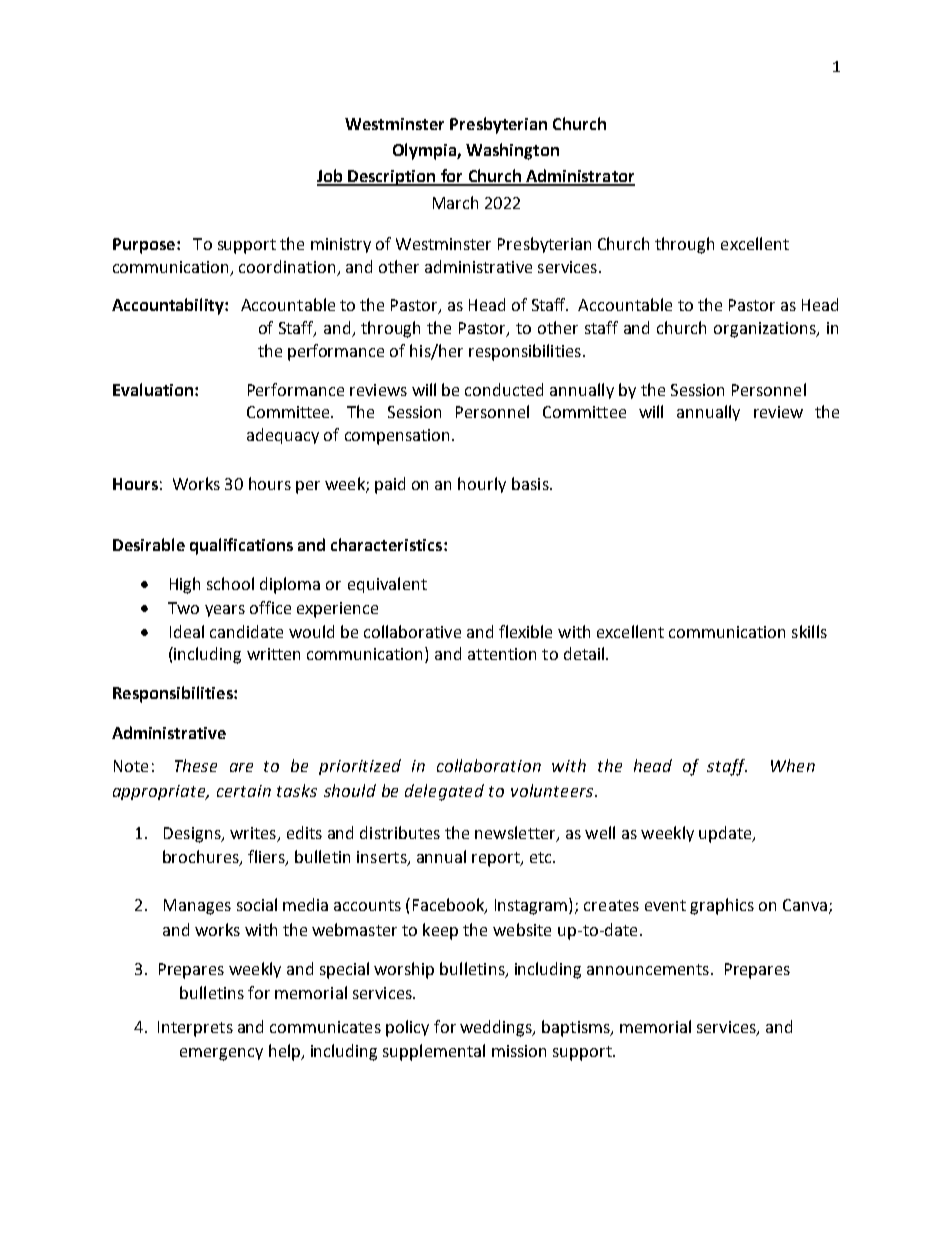 The image size is (952, 1233). Describe the element at coordinates (195, 1029) in the screenshot. I see `Interprets` at that location.
